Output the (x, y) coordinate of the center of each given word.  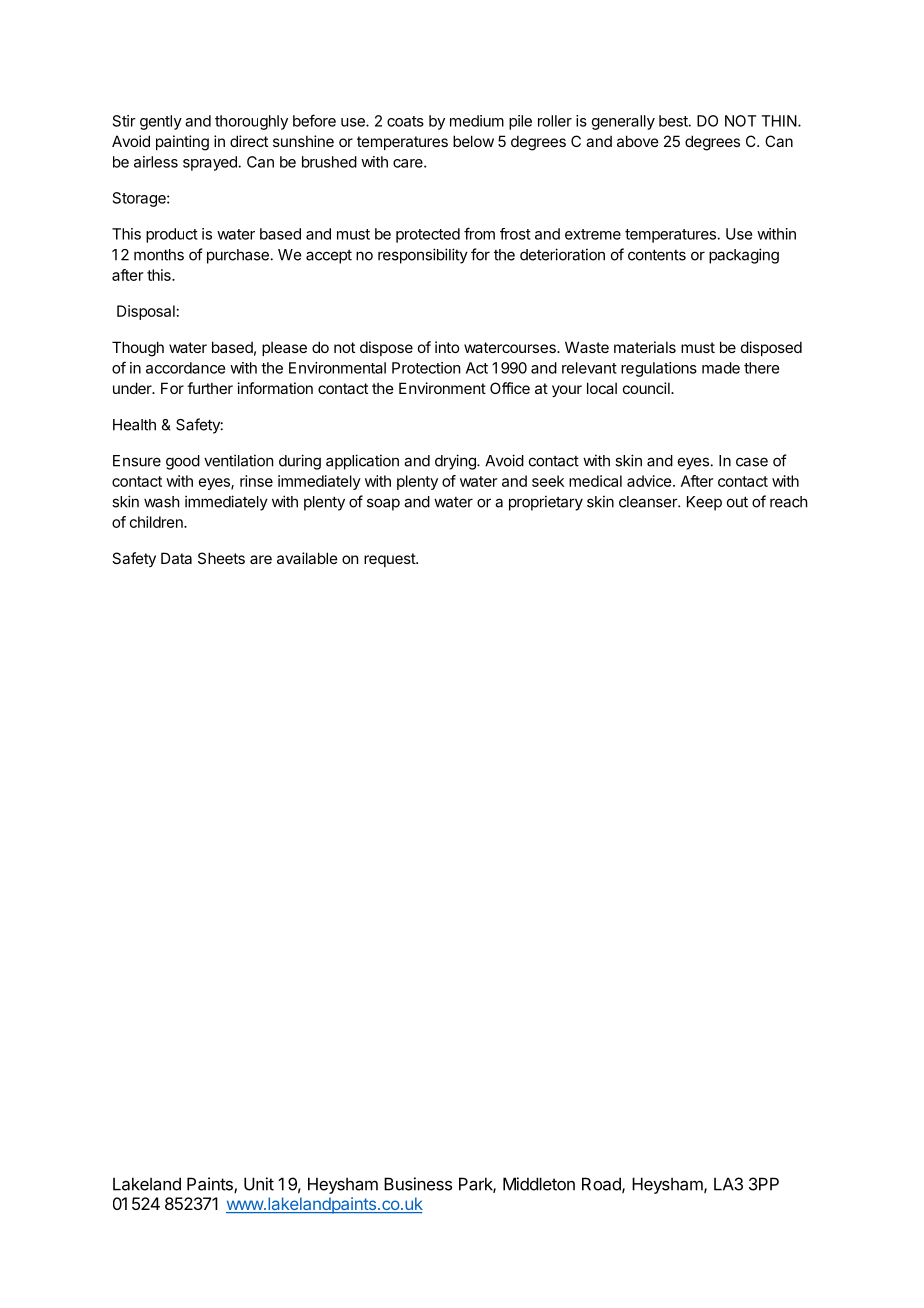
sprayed (211, 163)
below (473, 141)
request (390, 560)
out (737, 502)
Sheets (221, 558)
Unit (259, 1184)
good (183, 462)
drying (456, 462)
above (638, 141)
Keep (704, 503)
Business (418, 1184)
